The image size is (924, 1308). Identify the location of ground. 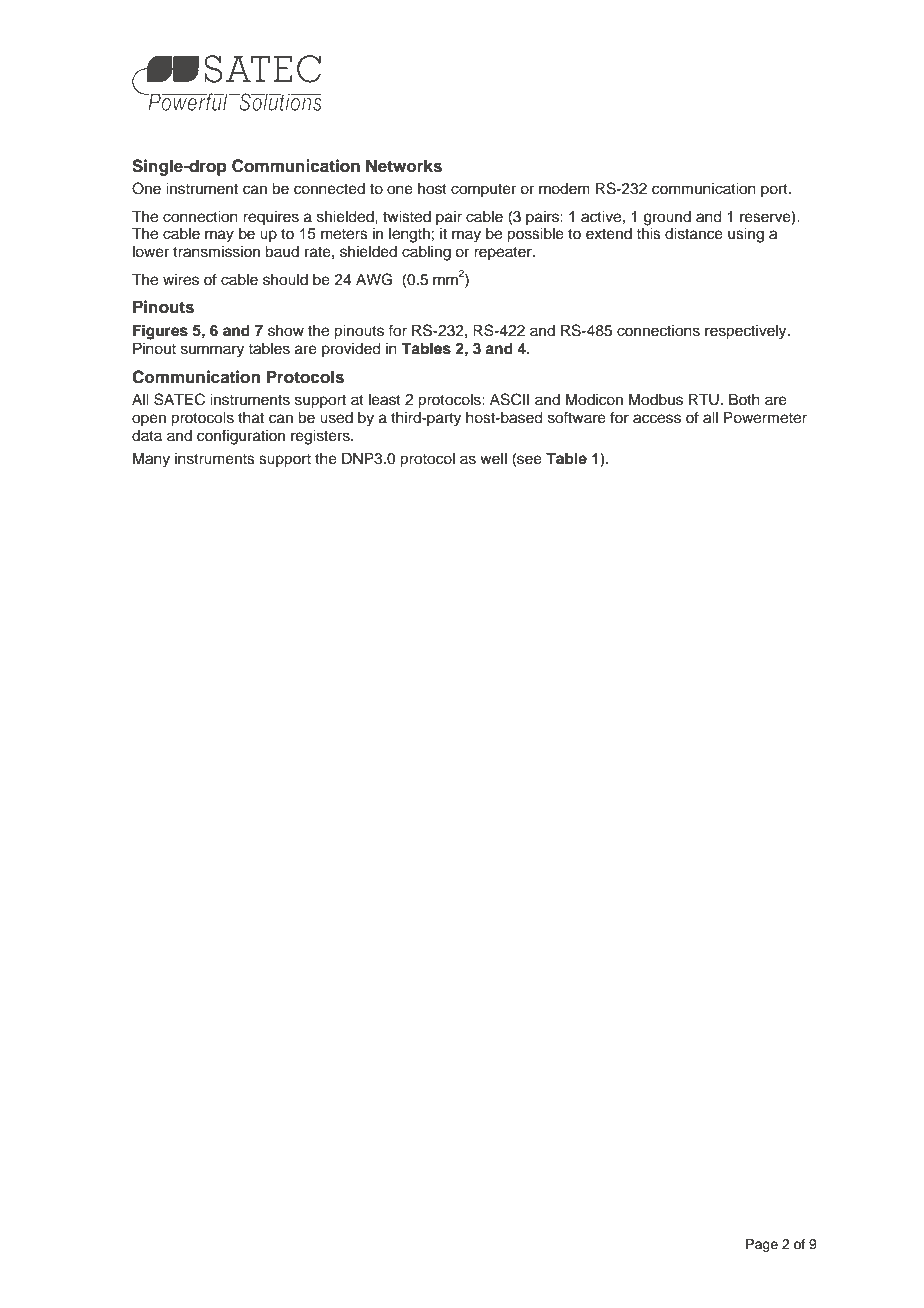
(667, 218).
